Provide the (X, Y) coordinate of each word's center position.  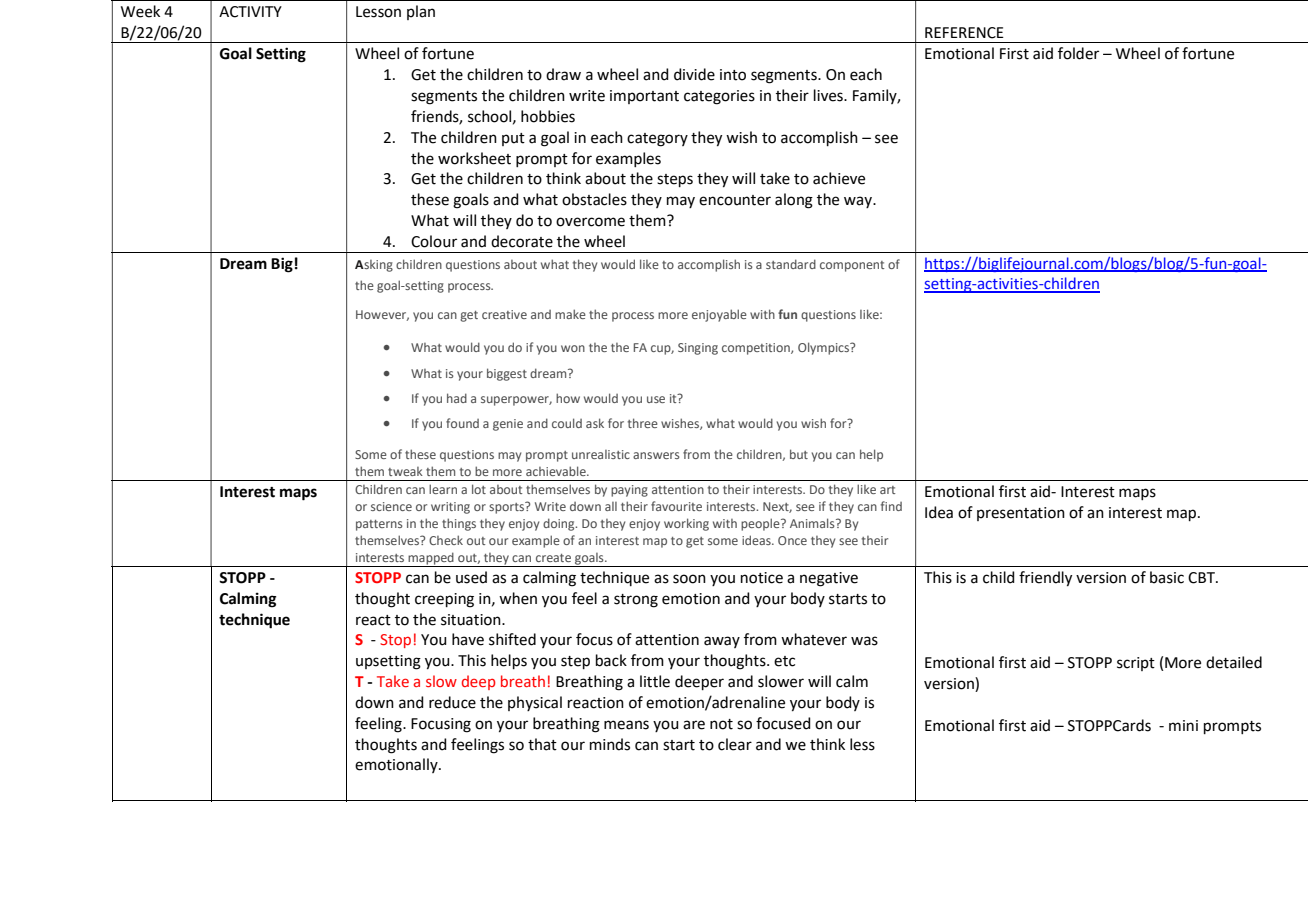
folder (1078, 53)
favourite (676, 506)
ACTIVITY (250, 12)
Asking (374, 266)
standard (791, 264)
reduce (452, 702)
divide (694, 74)
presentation (1021, 514)
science (391, 506)
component (852, 266)
